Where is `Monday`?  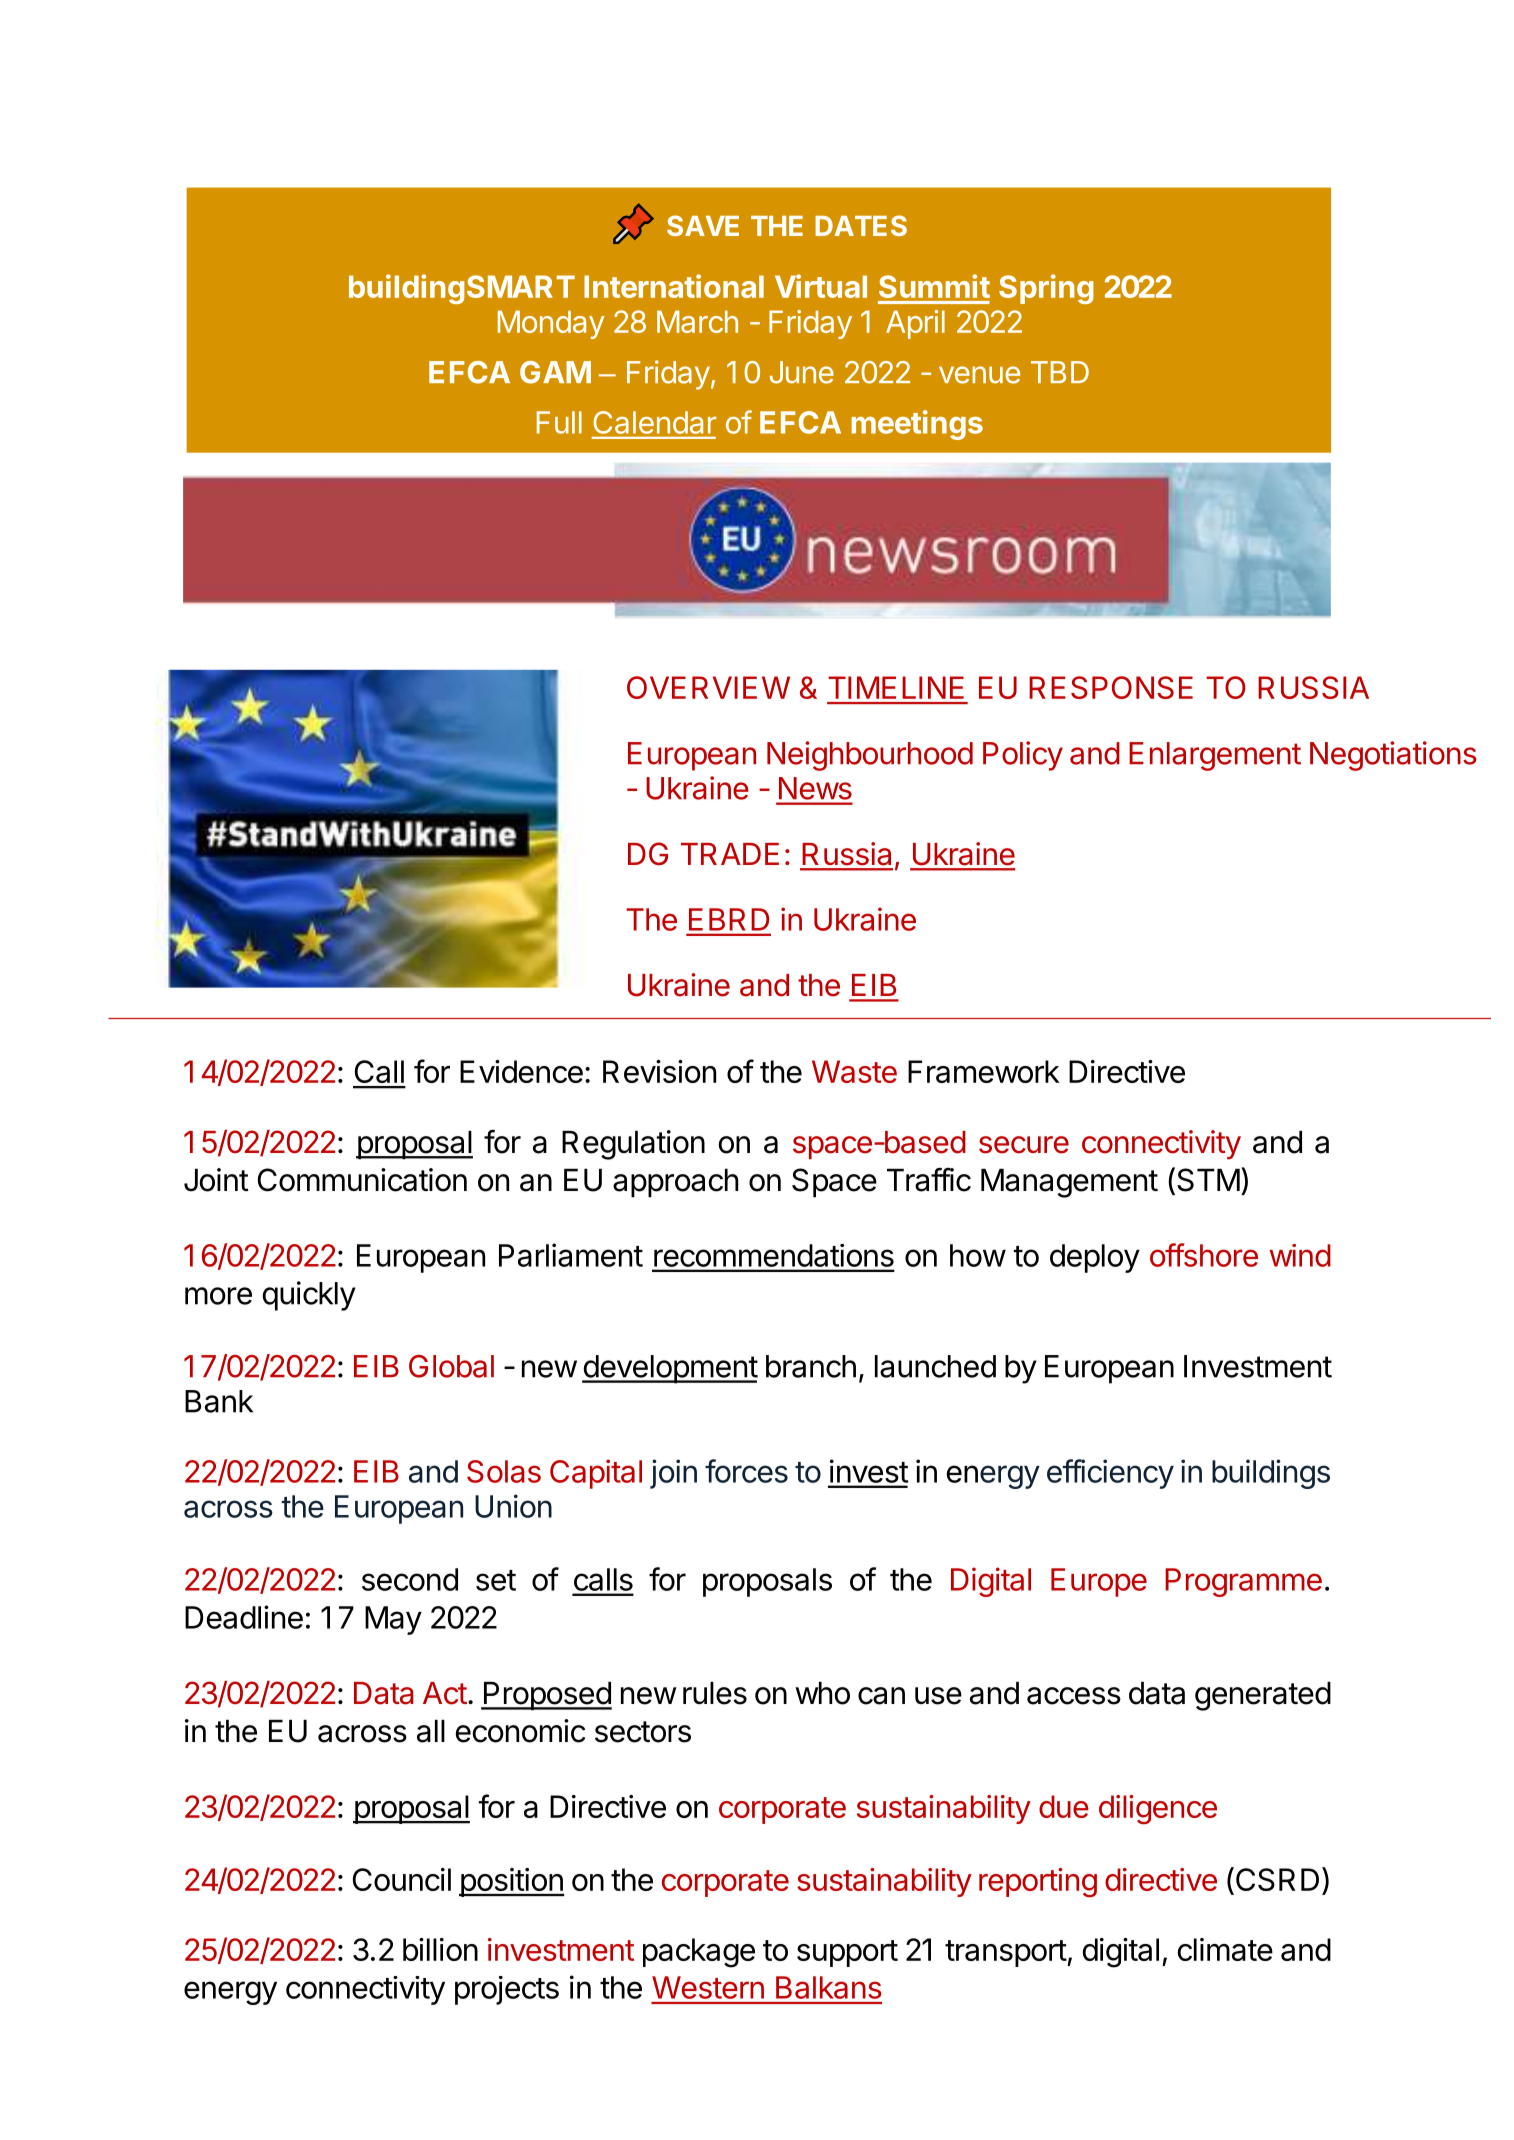
Monday is located at coordinates (551, 324).
